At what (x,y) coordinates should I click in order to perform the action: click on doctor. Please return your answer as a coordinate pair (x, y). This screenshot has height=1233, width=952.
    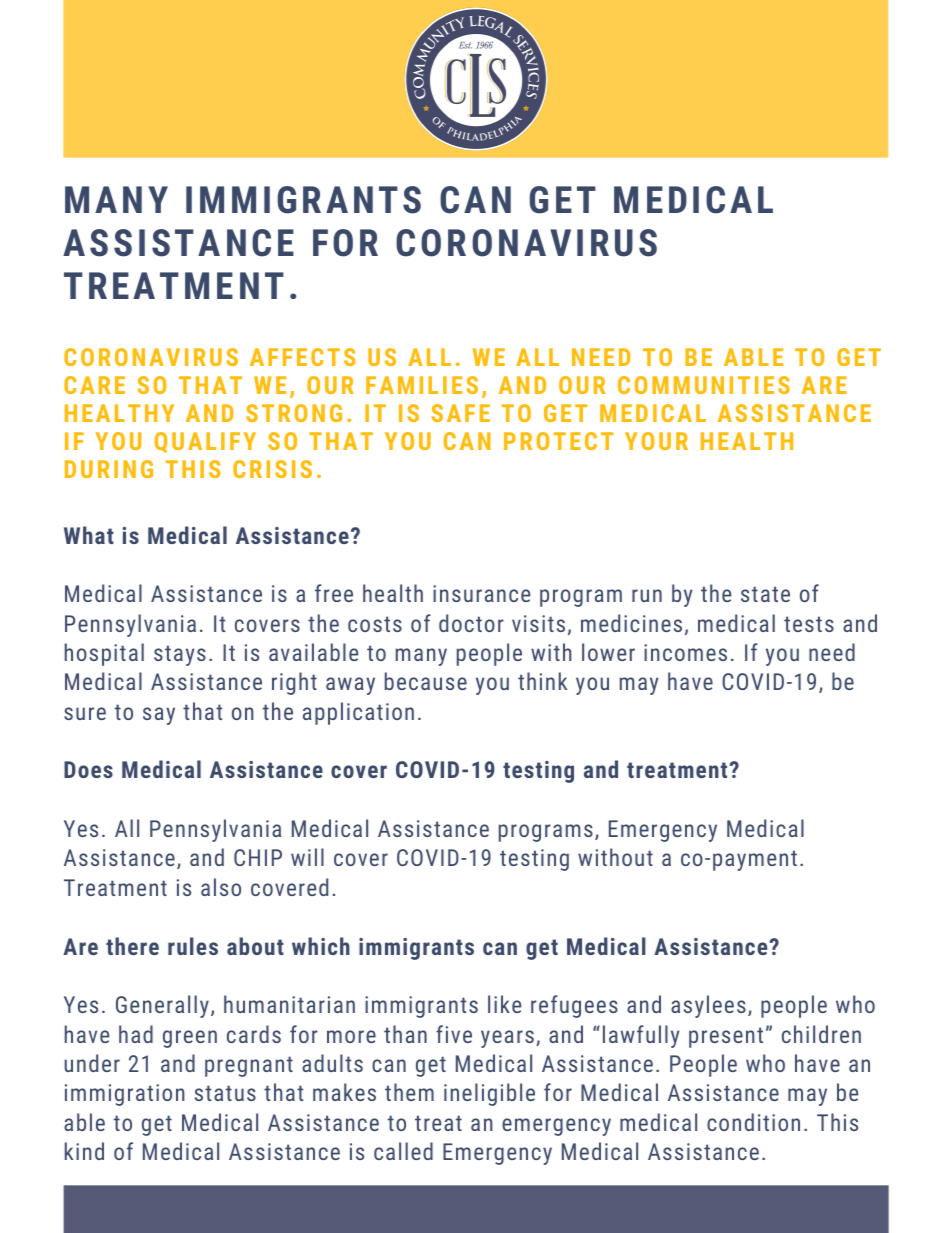
    Looking at the image, I should click on (471, 623).
